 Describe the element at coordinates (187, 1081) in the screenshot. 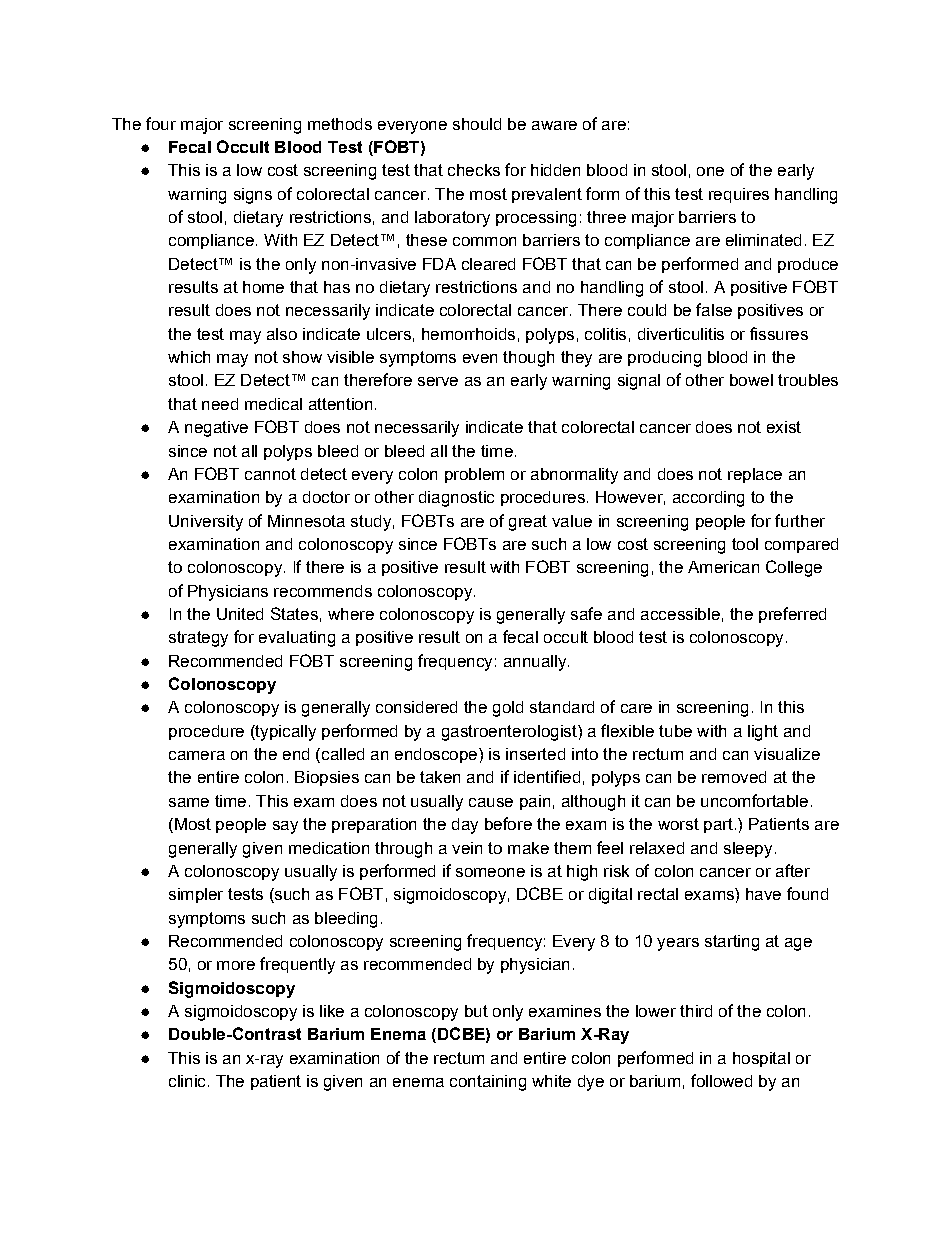

I see `clinic` at that location.
